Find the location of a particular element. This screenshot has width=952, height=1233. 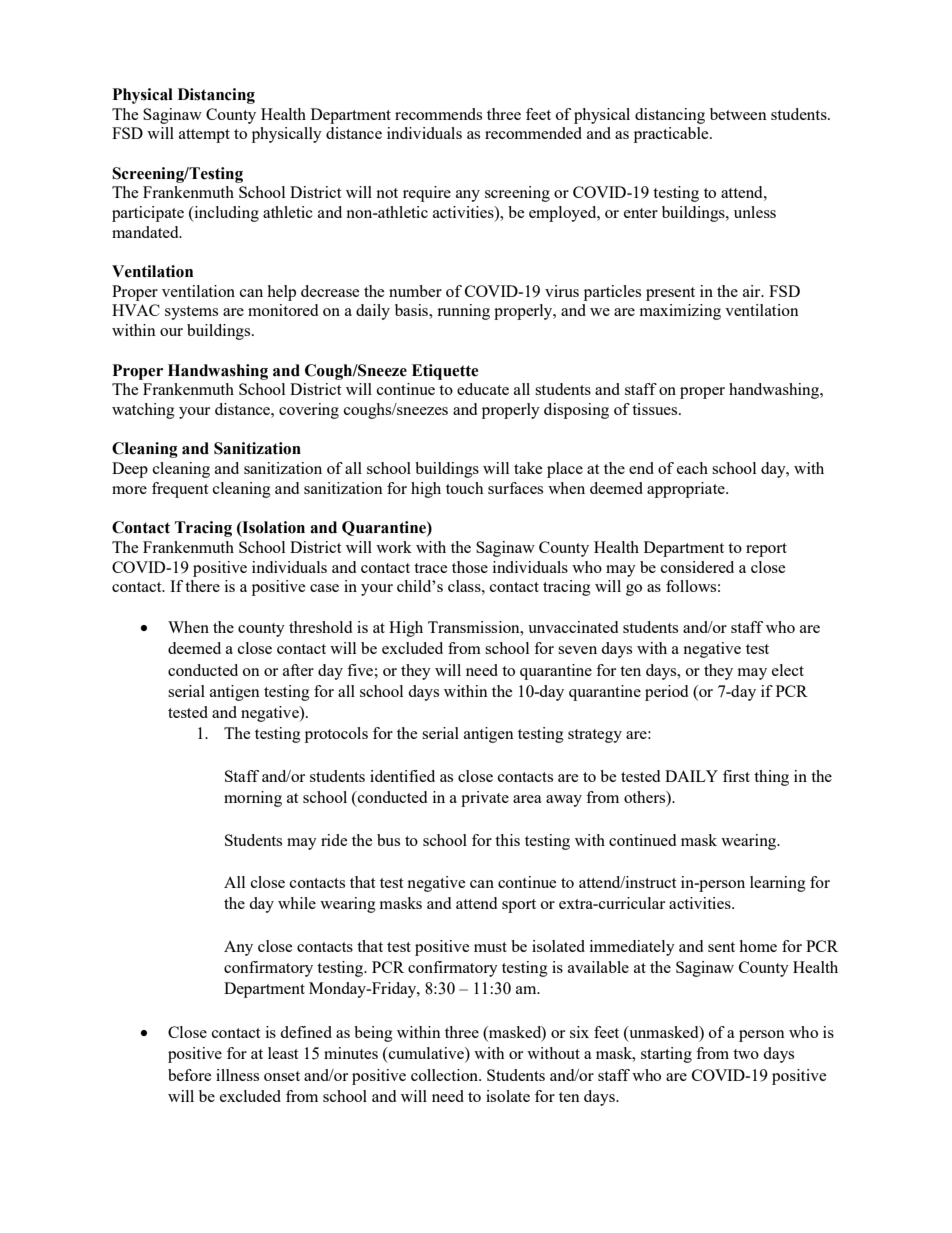

period is located at coordinates (666, 693).
